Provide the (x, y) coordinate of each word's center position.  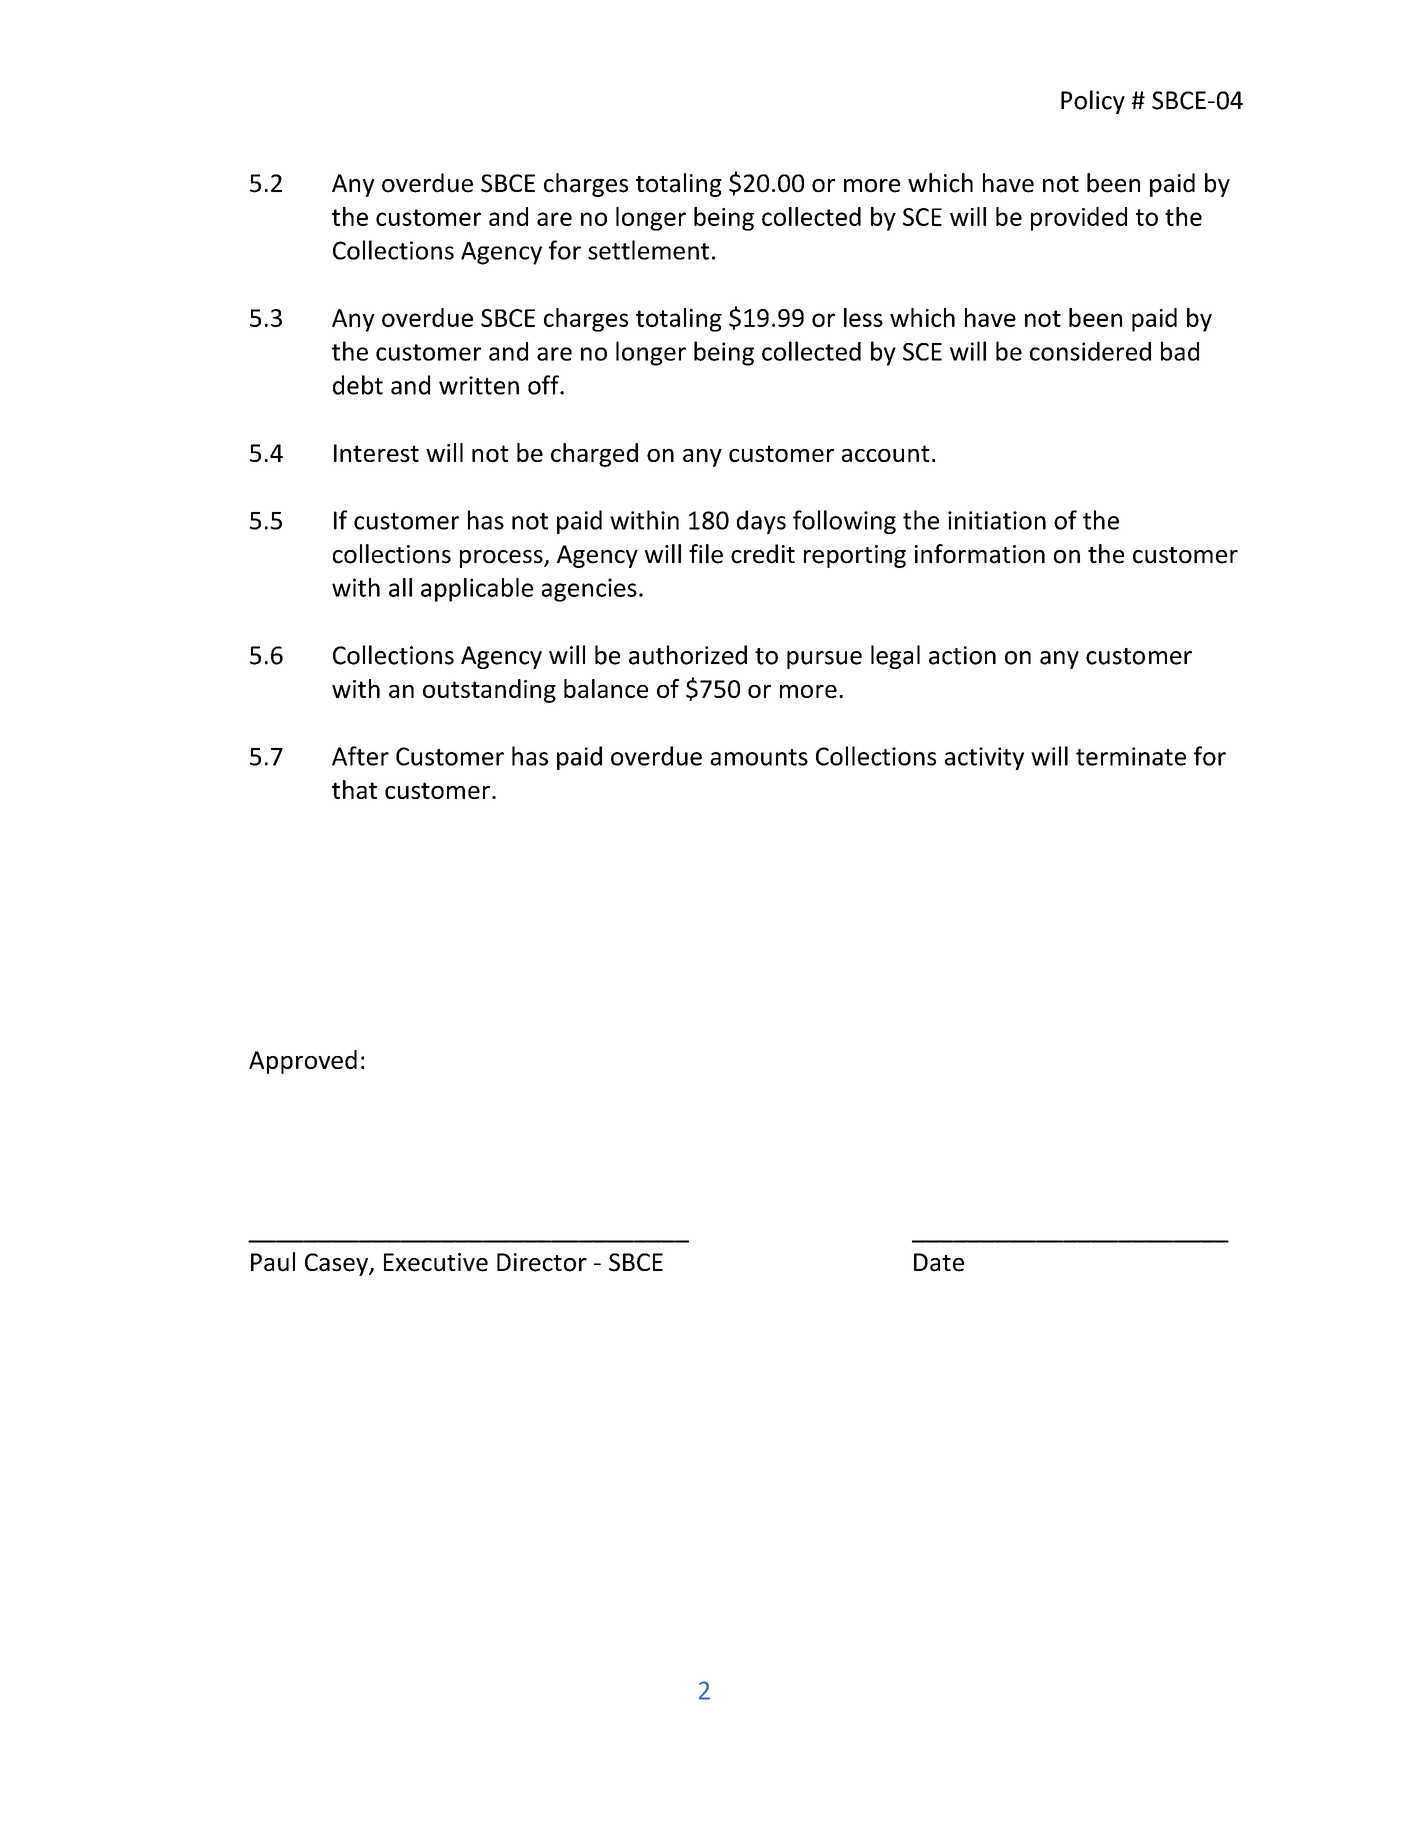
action (962, 655)
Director (542, 1262)
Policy (1093, 102)
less (863, 317)
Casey (338, 1264)
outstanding (489, 691)
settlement (648, 250)
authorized (688, 655)
